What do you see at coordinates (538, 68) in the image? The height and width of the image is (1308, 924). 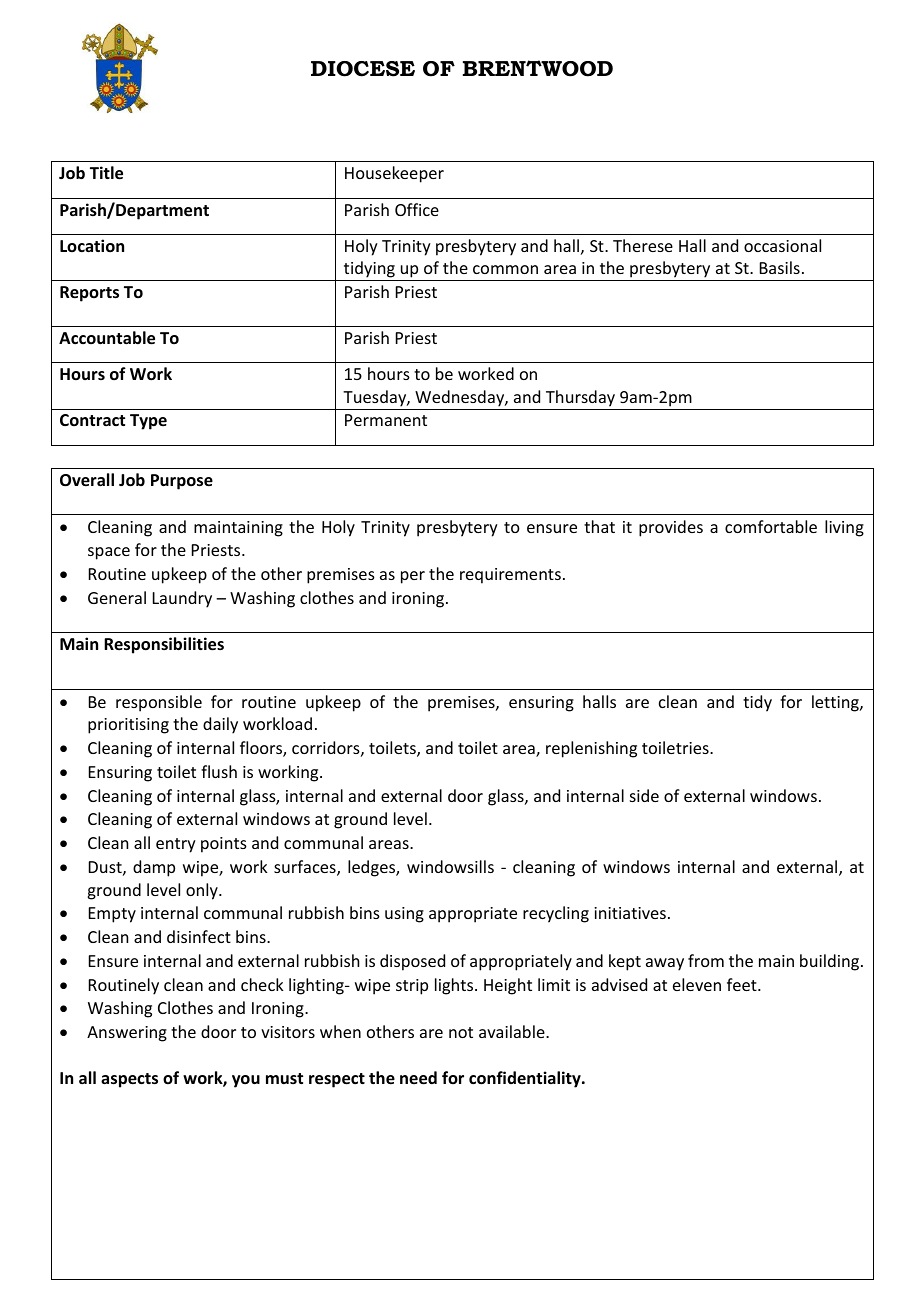 I see `BRENTWOOD` at bounding box center [538, 68].
